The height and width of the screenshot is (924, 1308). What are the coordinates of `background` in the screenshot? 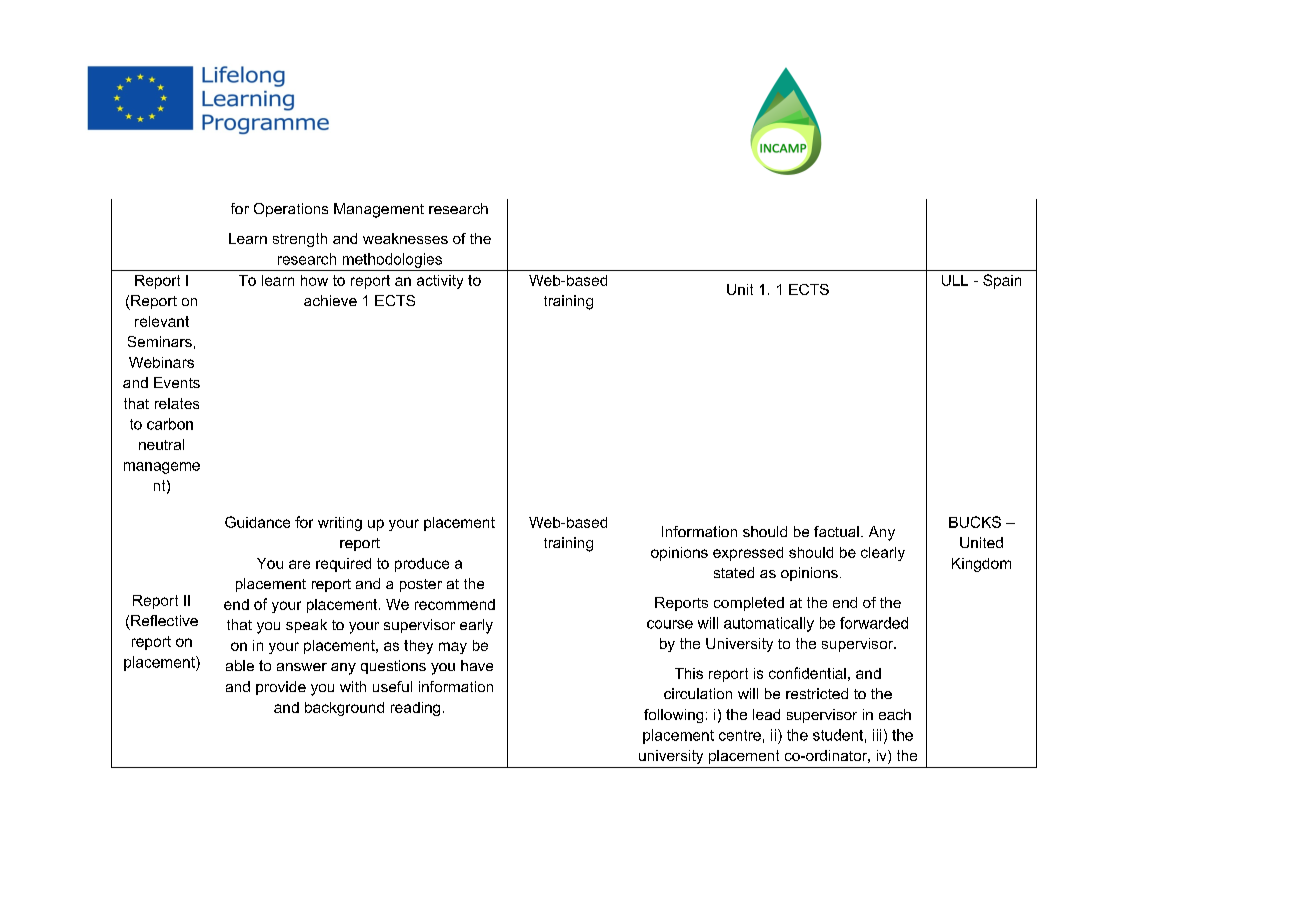 It's located at (344, 709).
